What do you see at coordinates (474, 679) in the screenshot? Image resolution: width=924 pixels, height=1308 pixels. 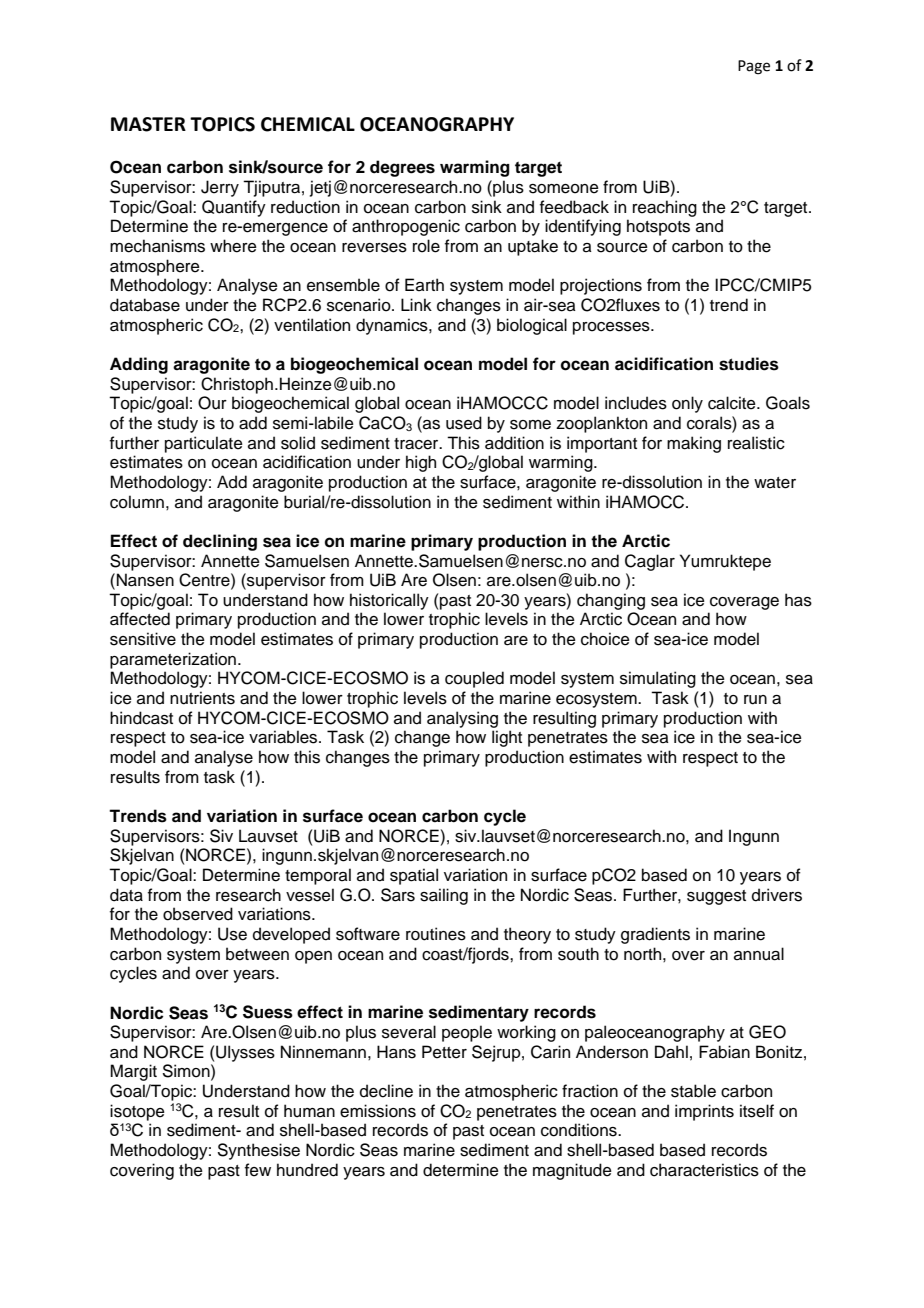 I see `coupled` at bounding box center [474, 679].
